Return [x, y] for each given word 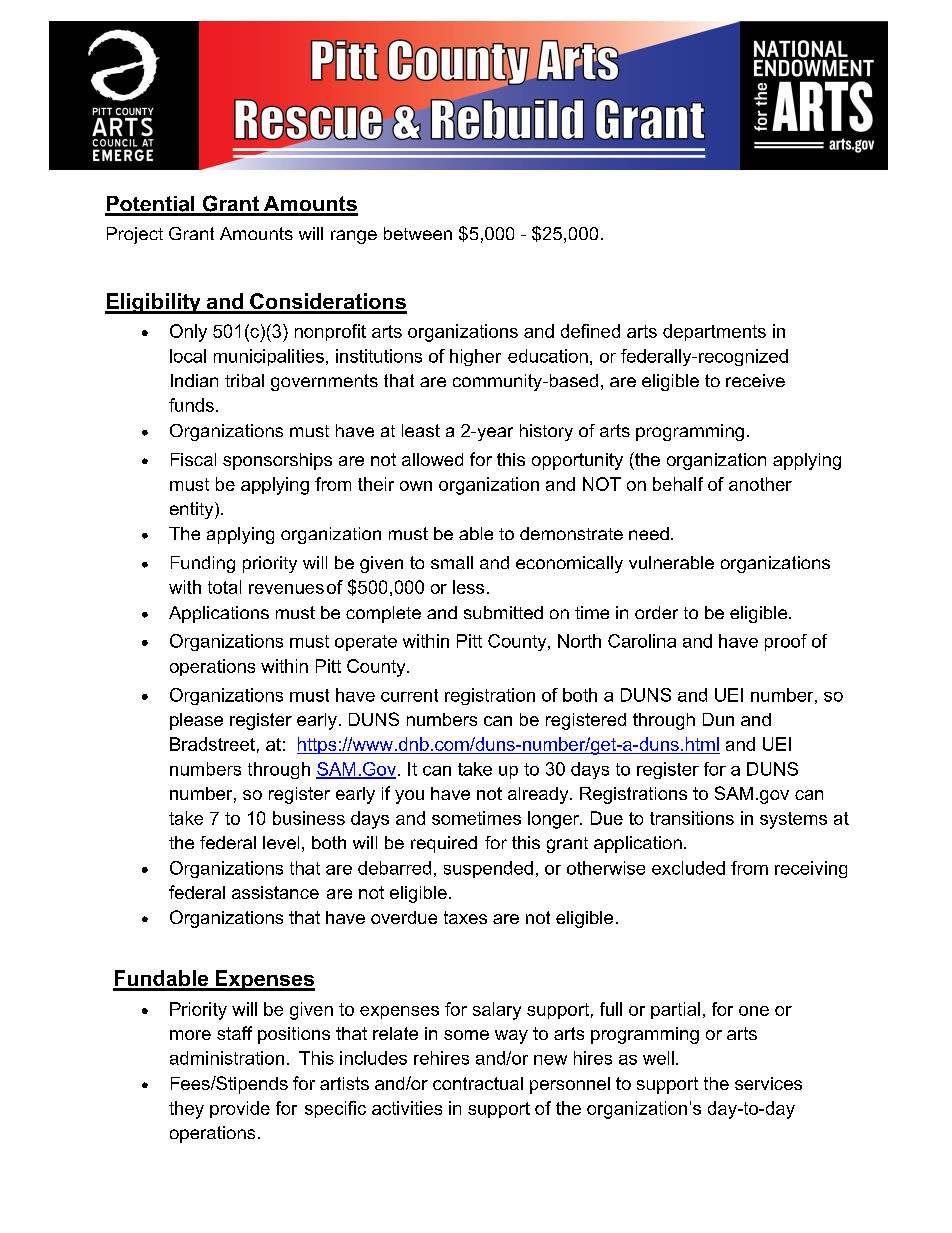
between [418, 233]
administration [227, 1058]
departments [714, 332]
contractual [478, 1083]
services [768, 1083]
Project [135, 235]
